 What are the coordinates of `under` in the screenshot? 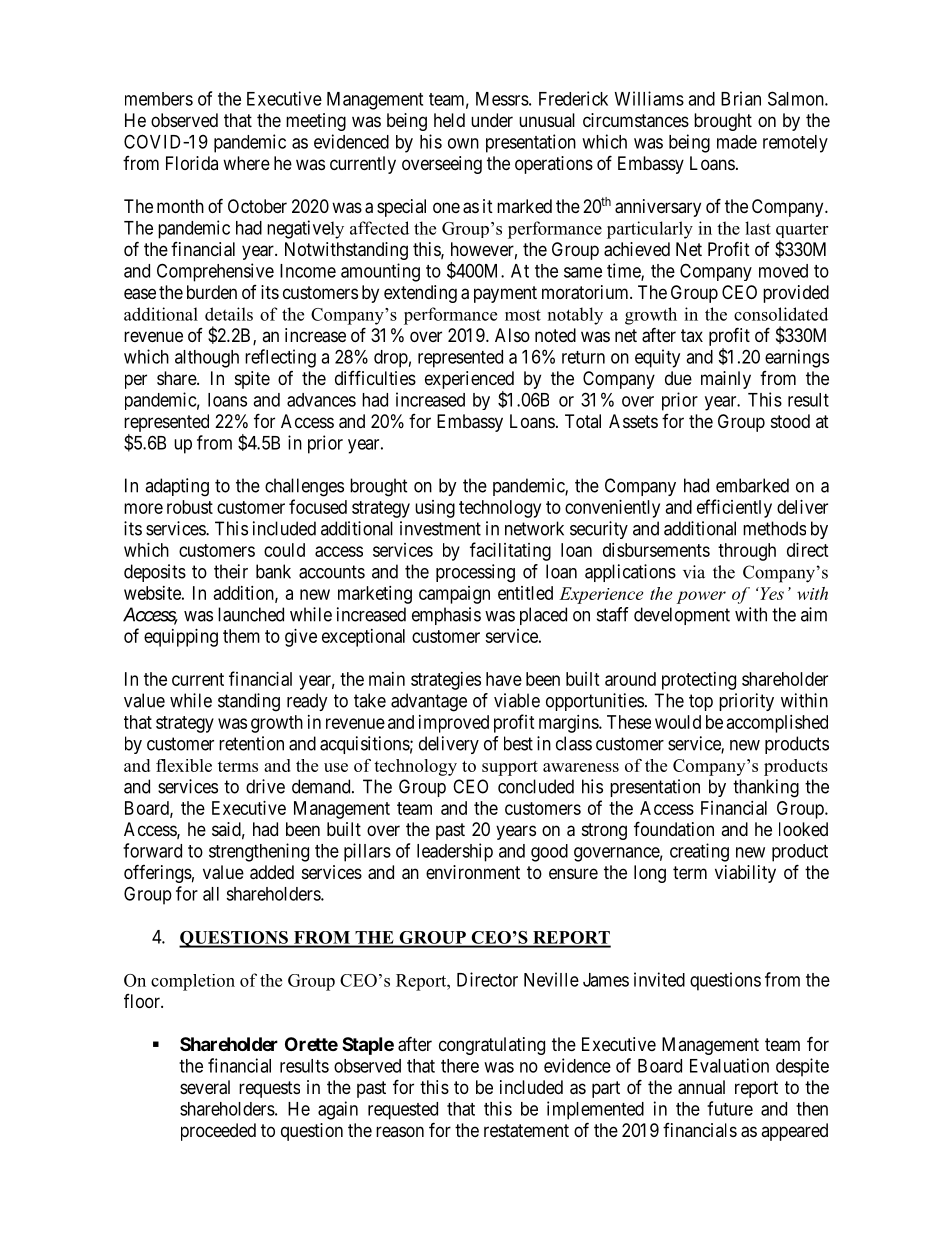 It's located at (492, 120).
